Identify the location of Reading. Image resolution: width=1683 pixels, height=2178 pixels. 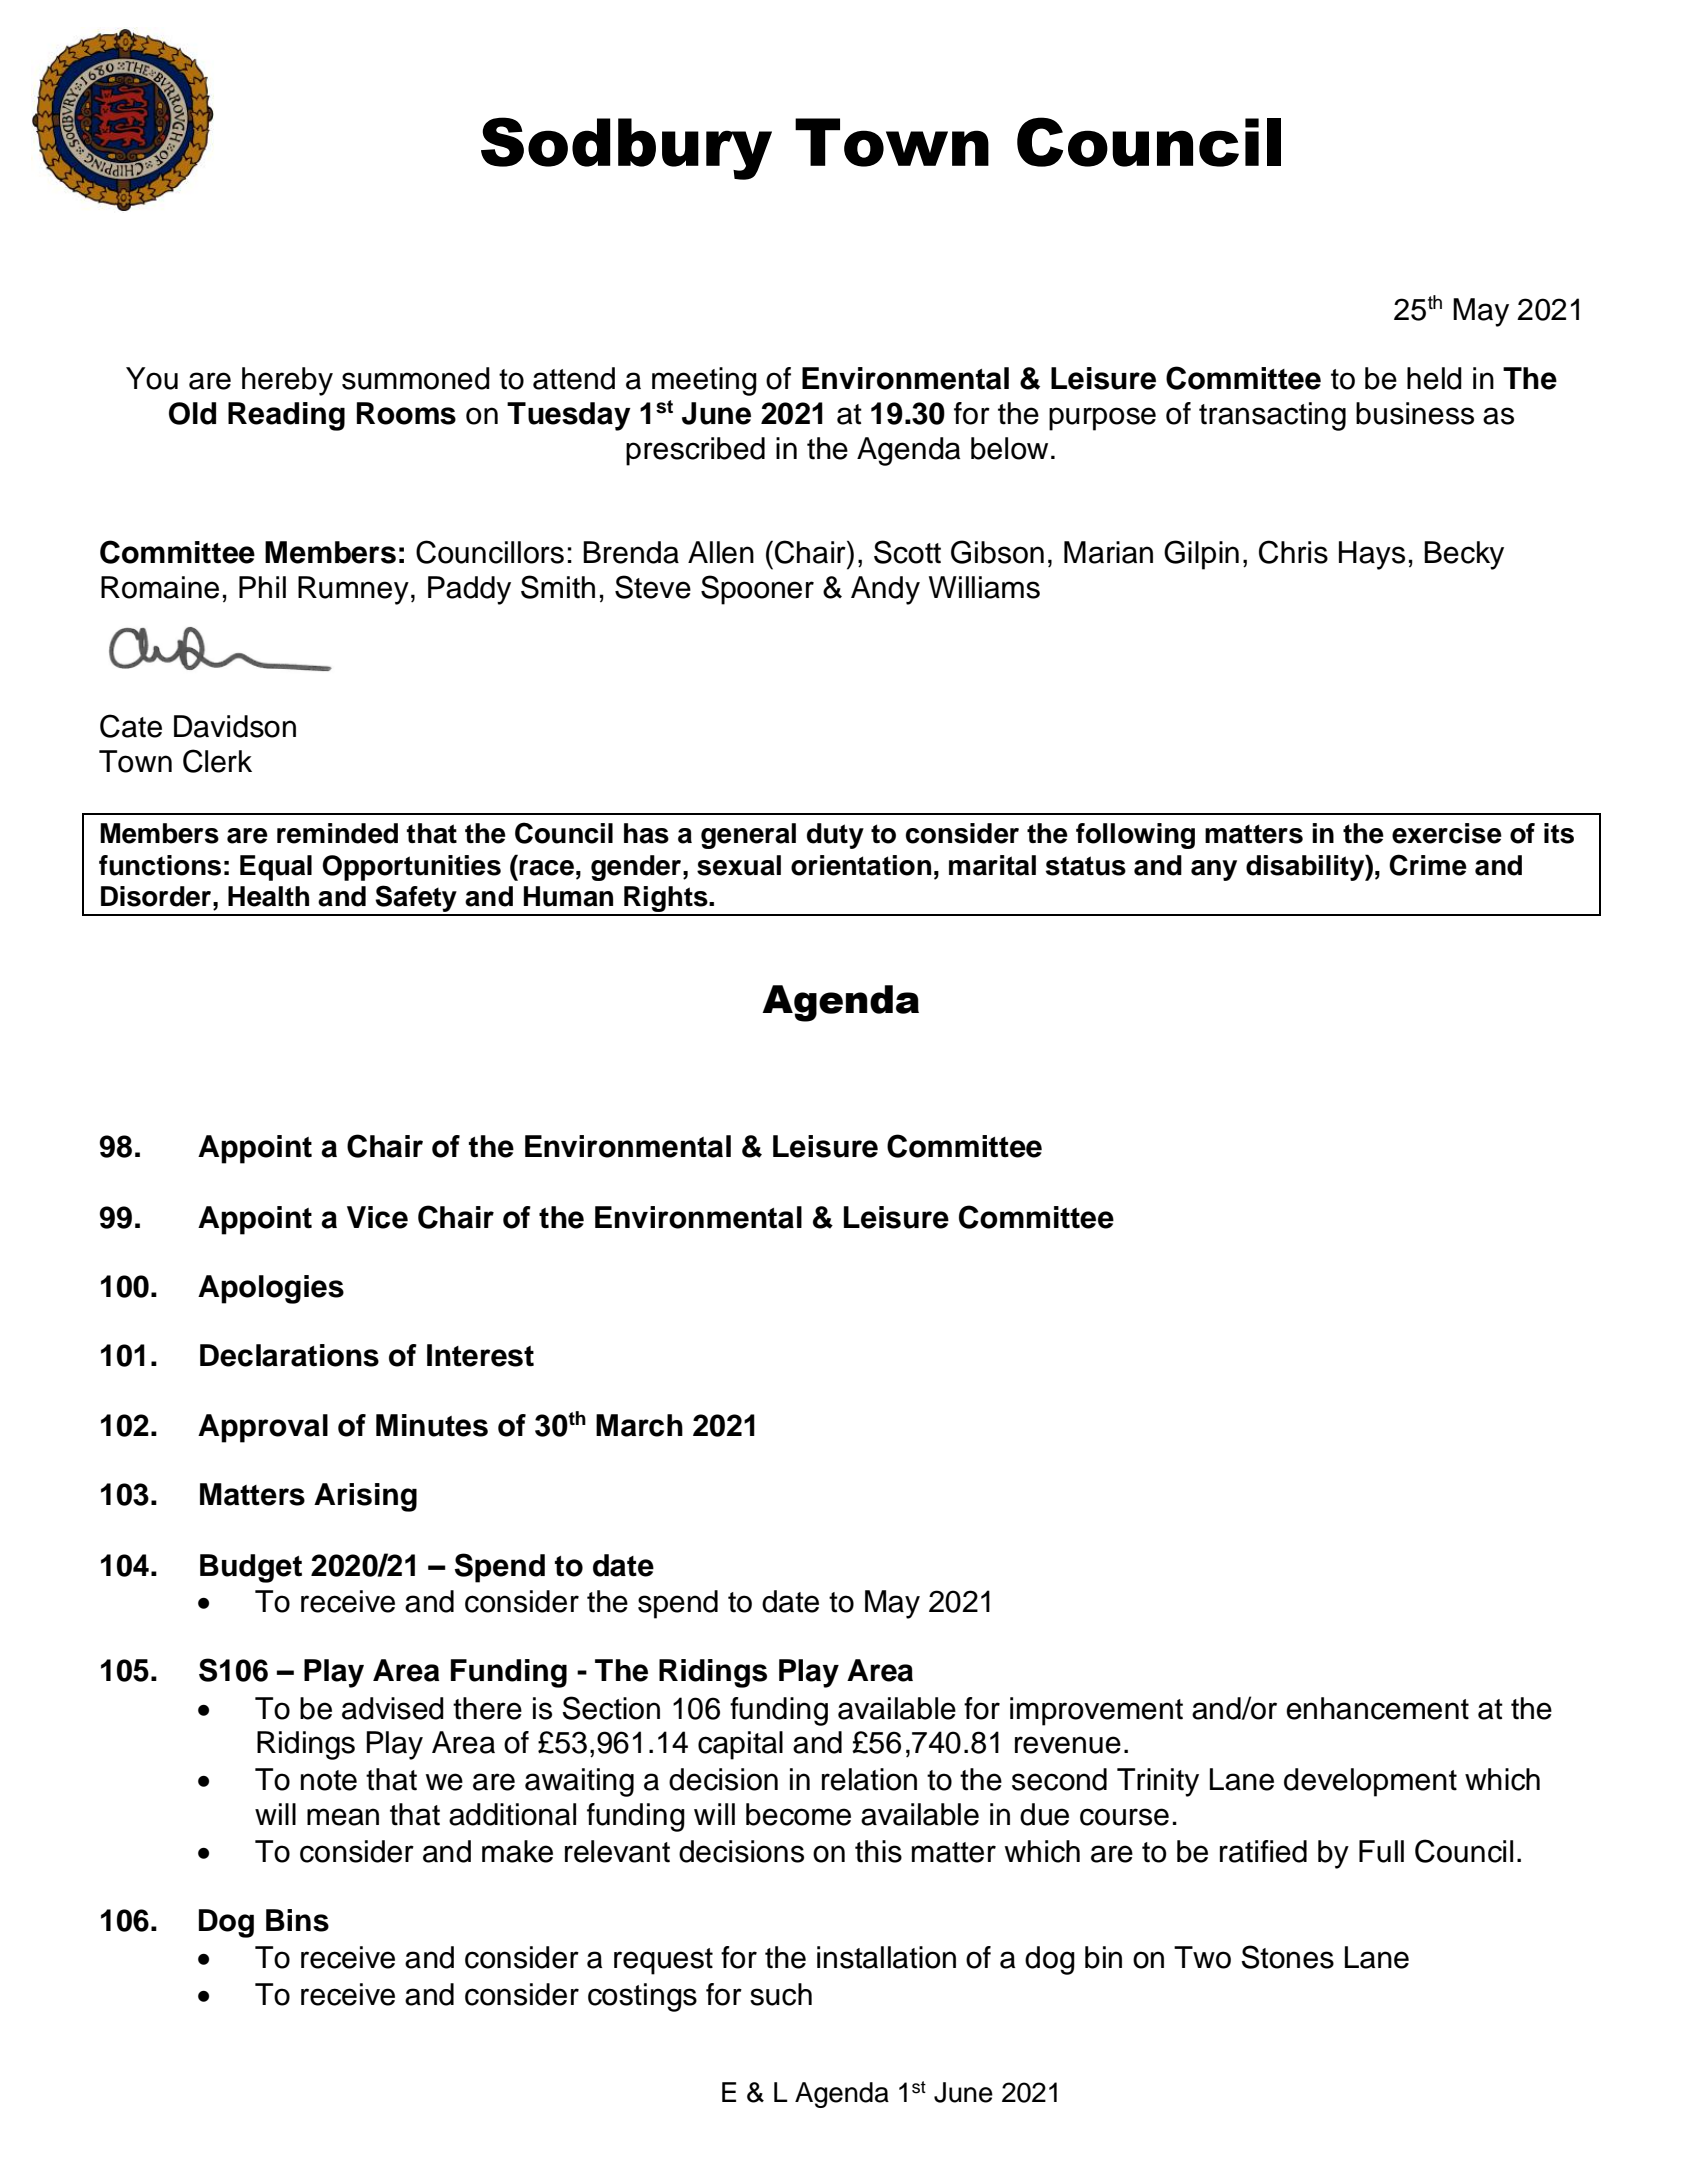
(286, 416).
